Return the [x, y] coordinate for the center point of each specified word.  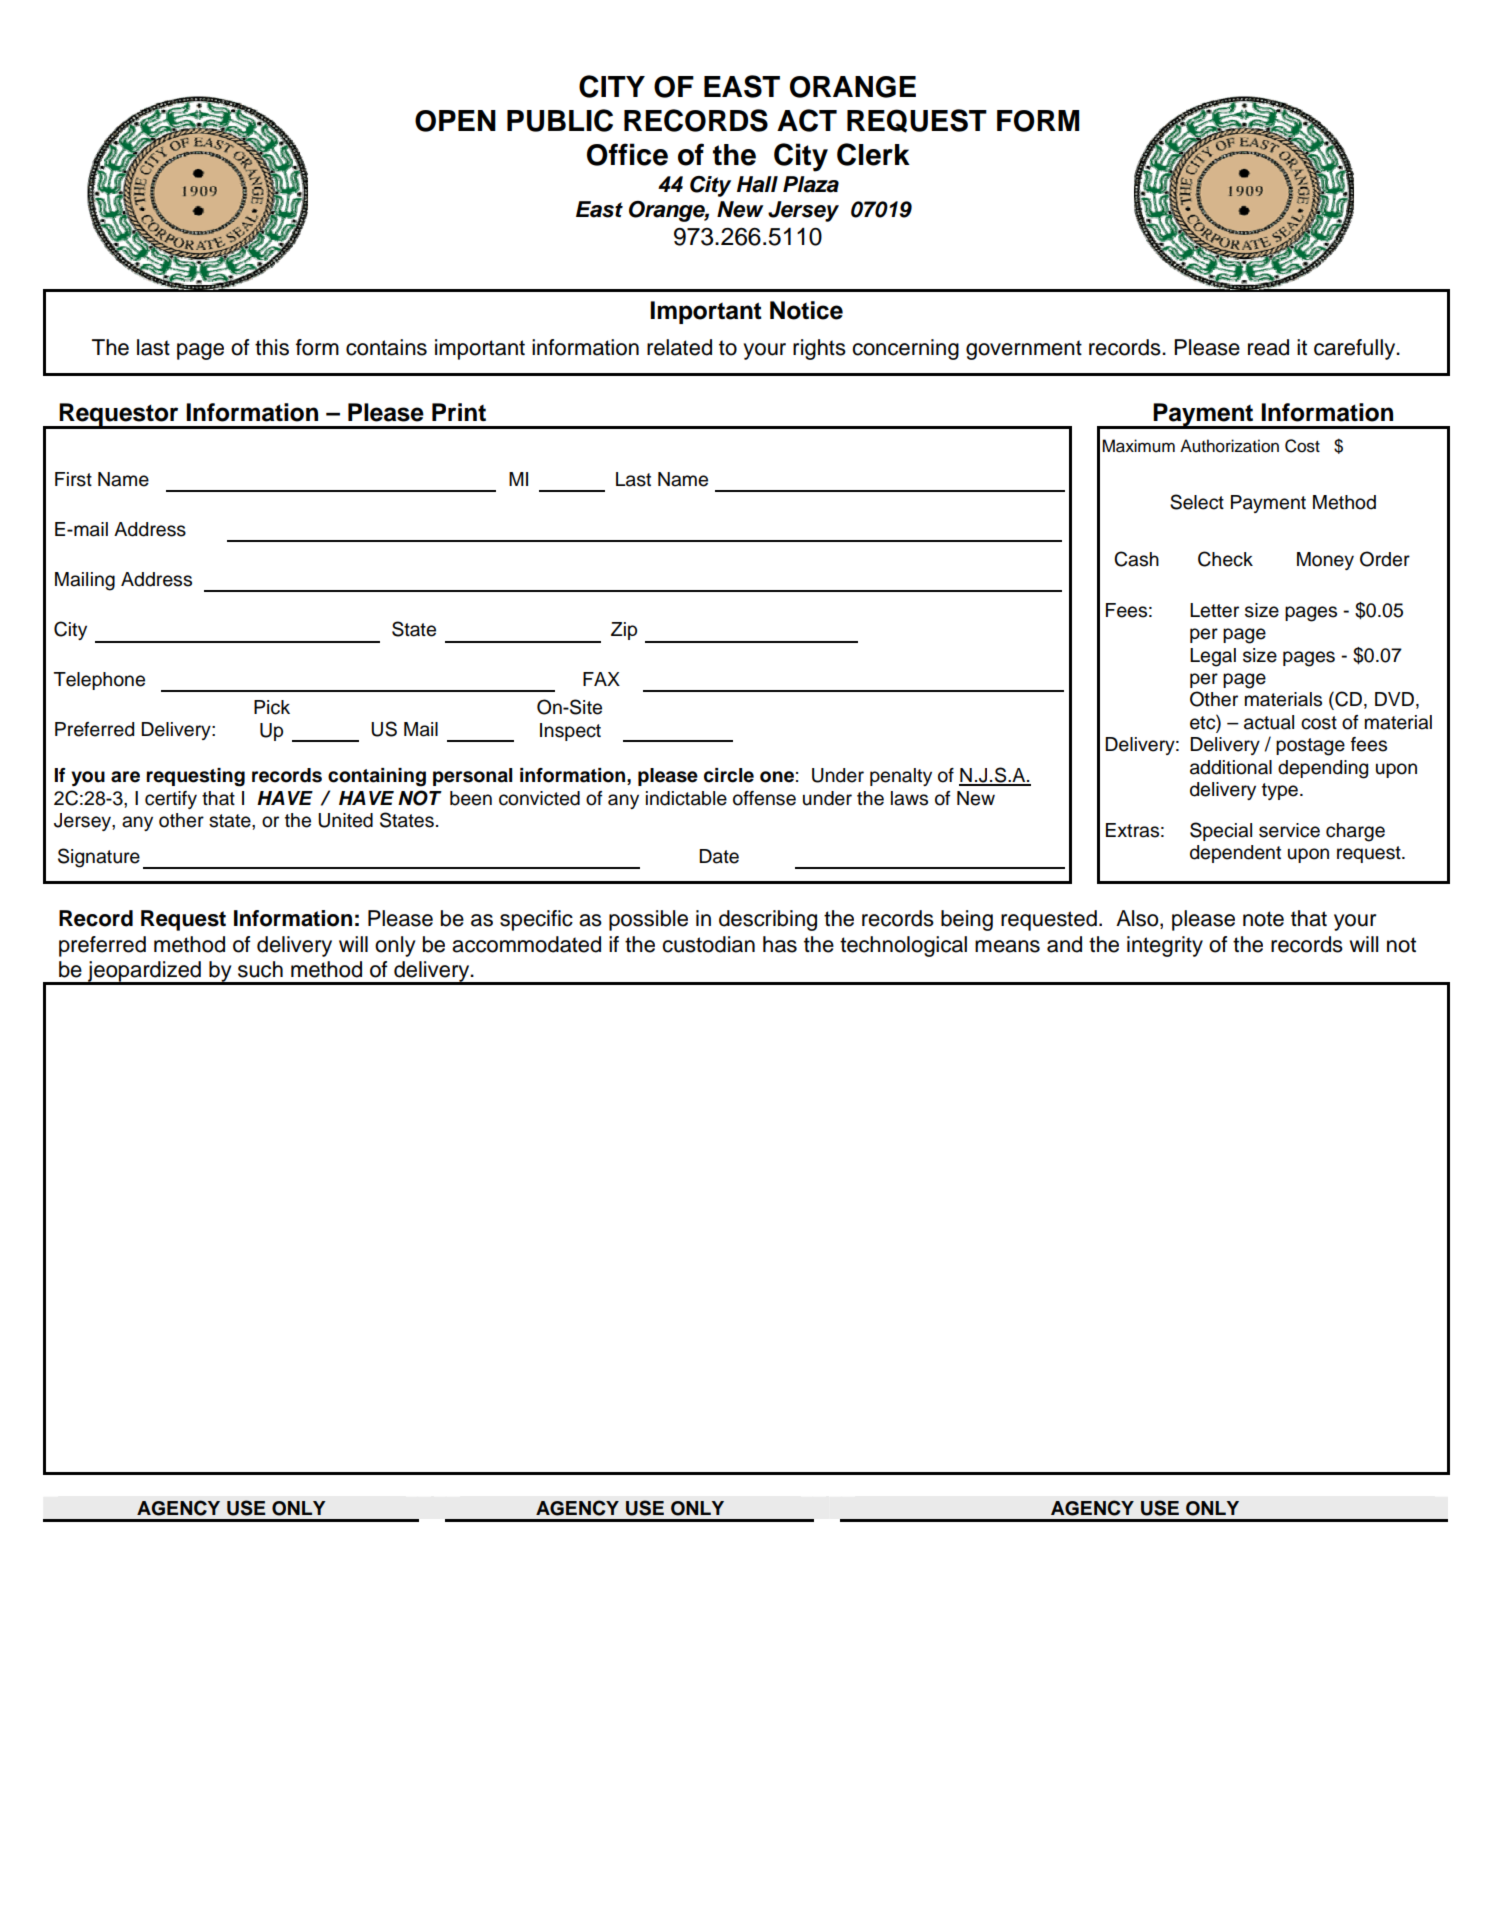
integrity [1165, 946]
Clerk [873, 154]
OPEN [455, 121]
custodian [708, 944]
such [260, 969]
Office [627, 154]
